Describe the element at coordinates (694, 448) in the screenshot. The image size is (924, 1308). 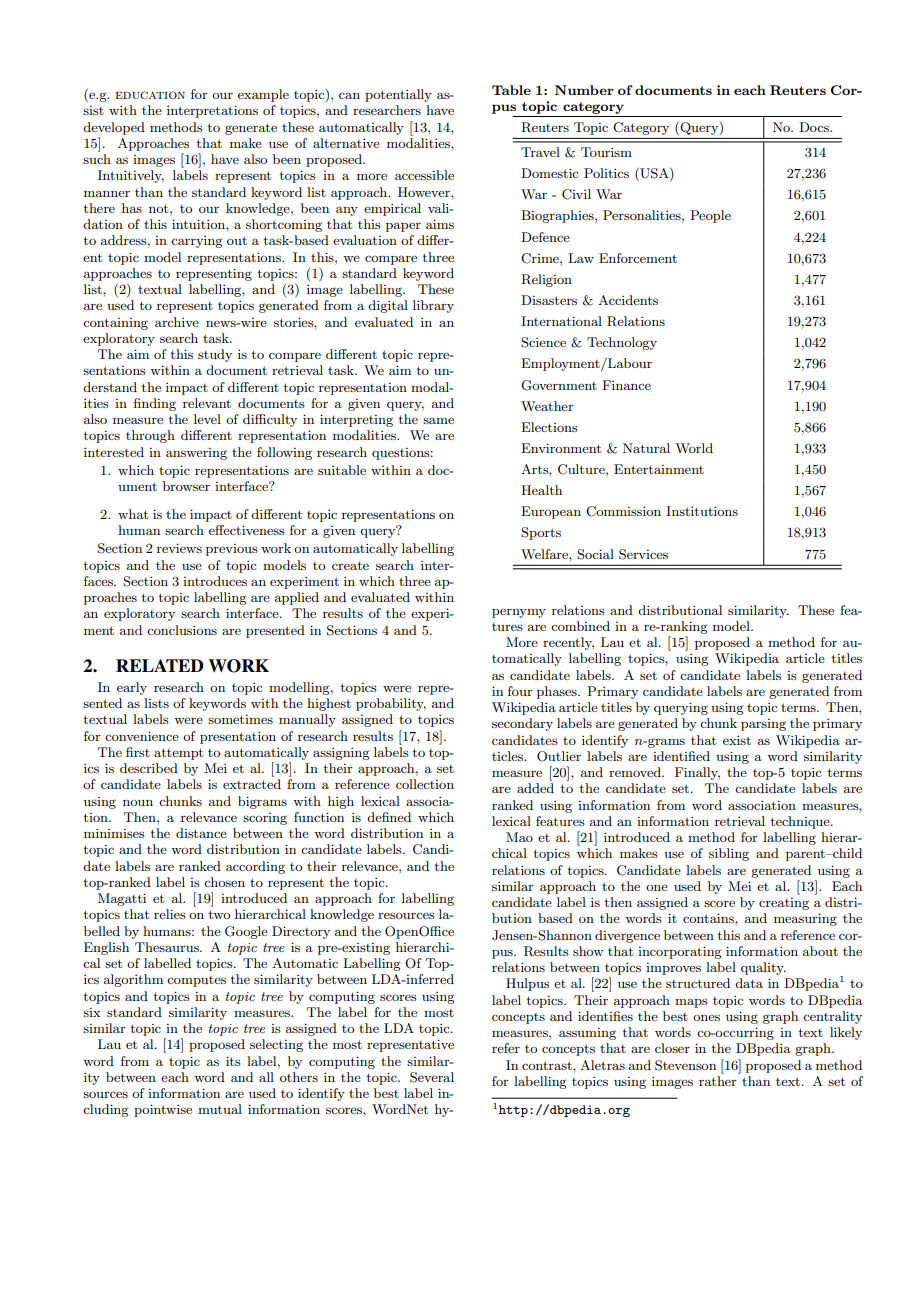
I see `World` at that location.
